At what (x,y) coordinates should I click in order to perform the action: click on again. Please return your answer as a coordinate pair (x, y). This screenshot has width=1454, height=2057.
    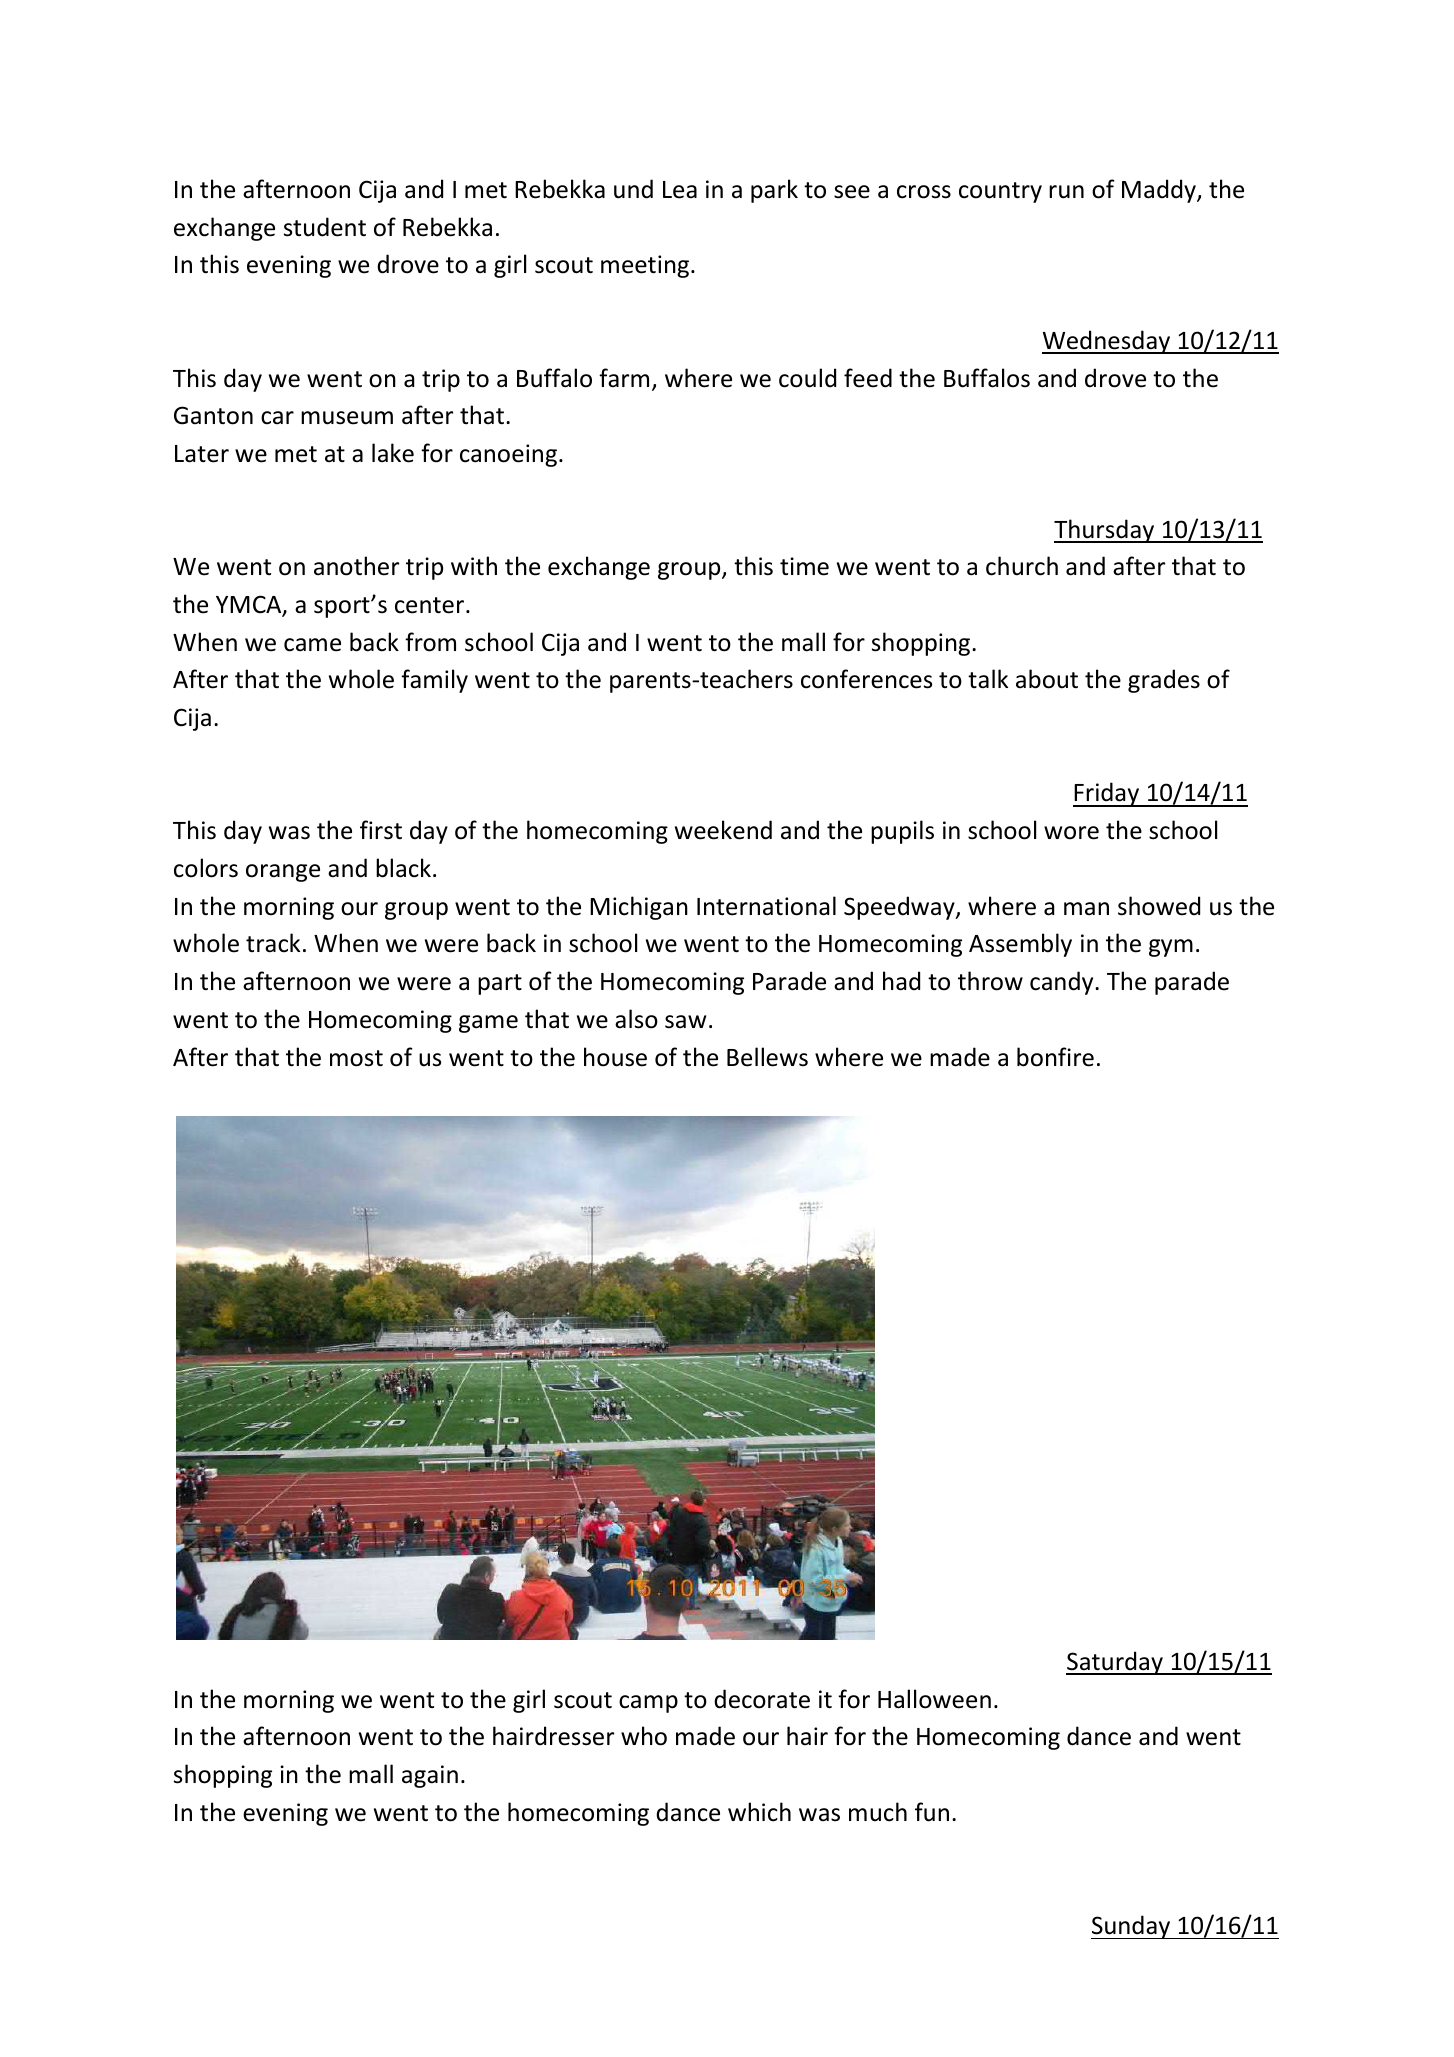
    Looking at the image, I should click on (430, 1776).
